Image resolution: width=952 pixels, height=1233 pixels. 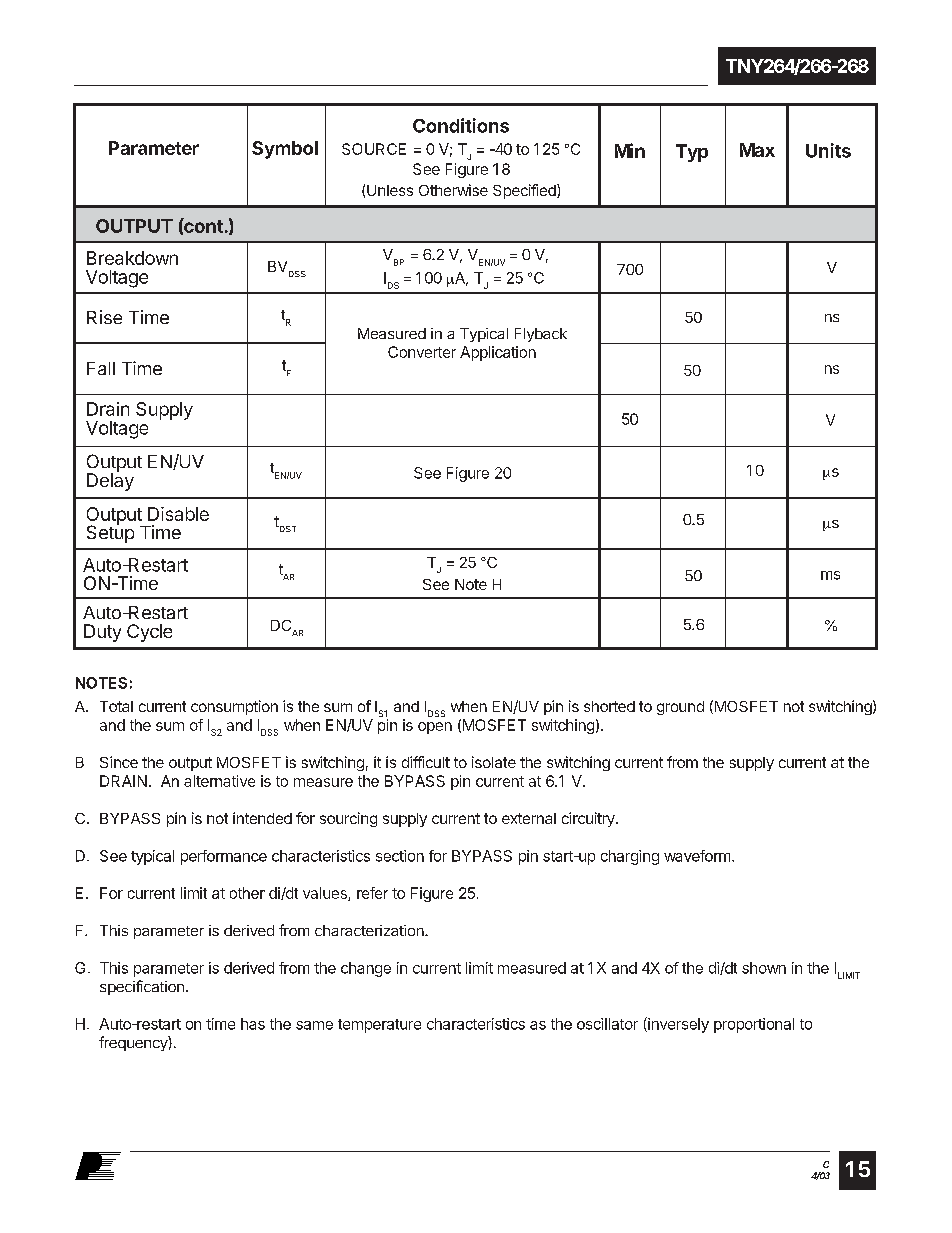 What do you see at coordinates (110, 481) in the page?
I see `Delay` at bounding box center [110, 481].
